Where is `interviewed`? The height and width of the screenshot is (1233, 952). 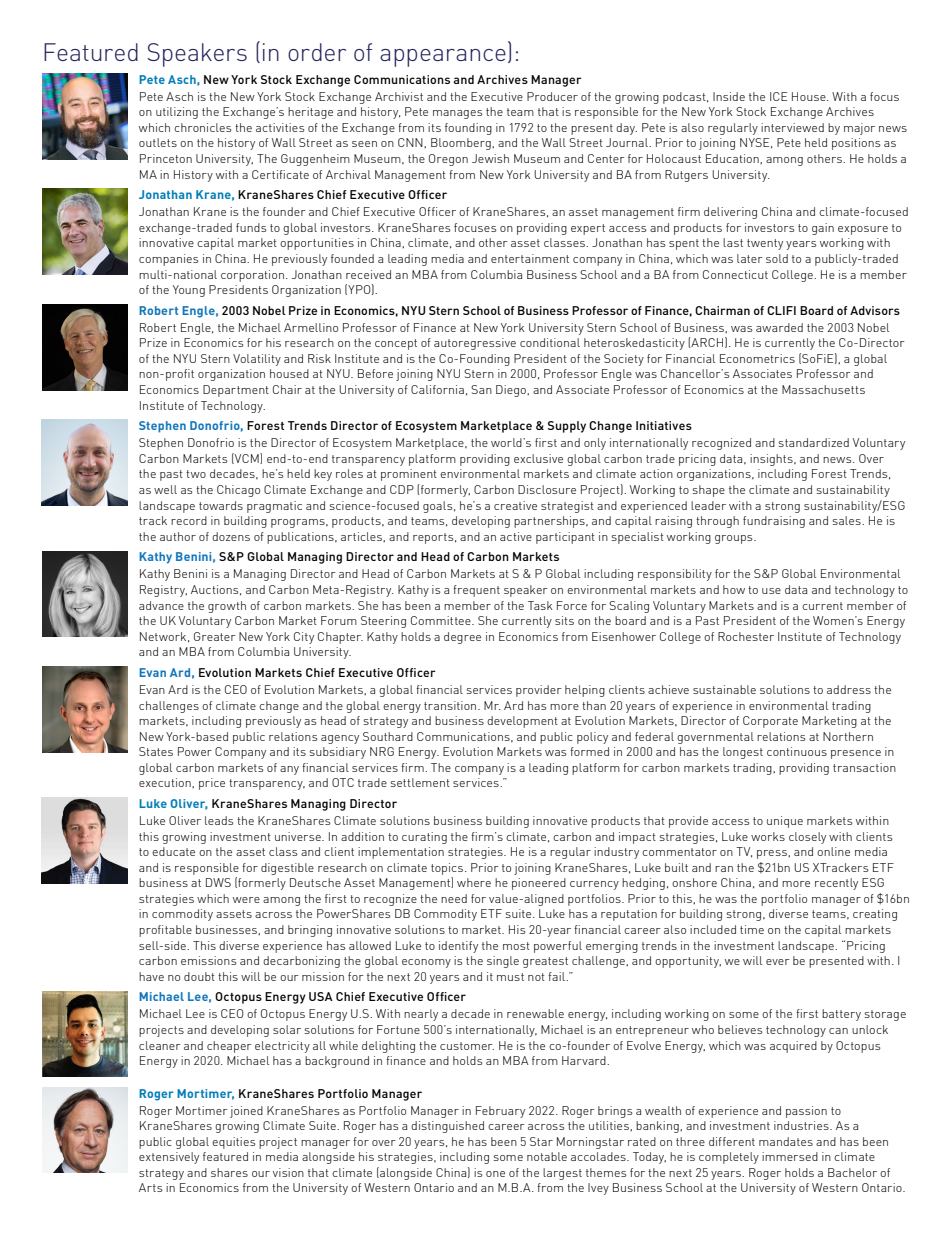
interviewed is located at coordinates (792, 127).
